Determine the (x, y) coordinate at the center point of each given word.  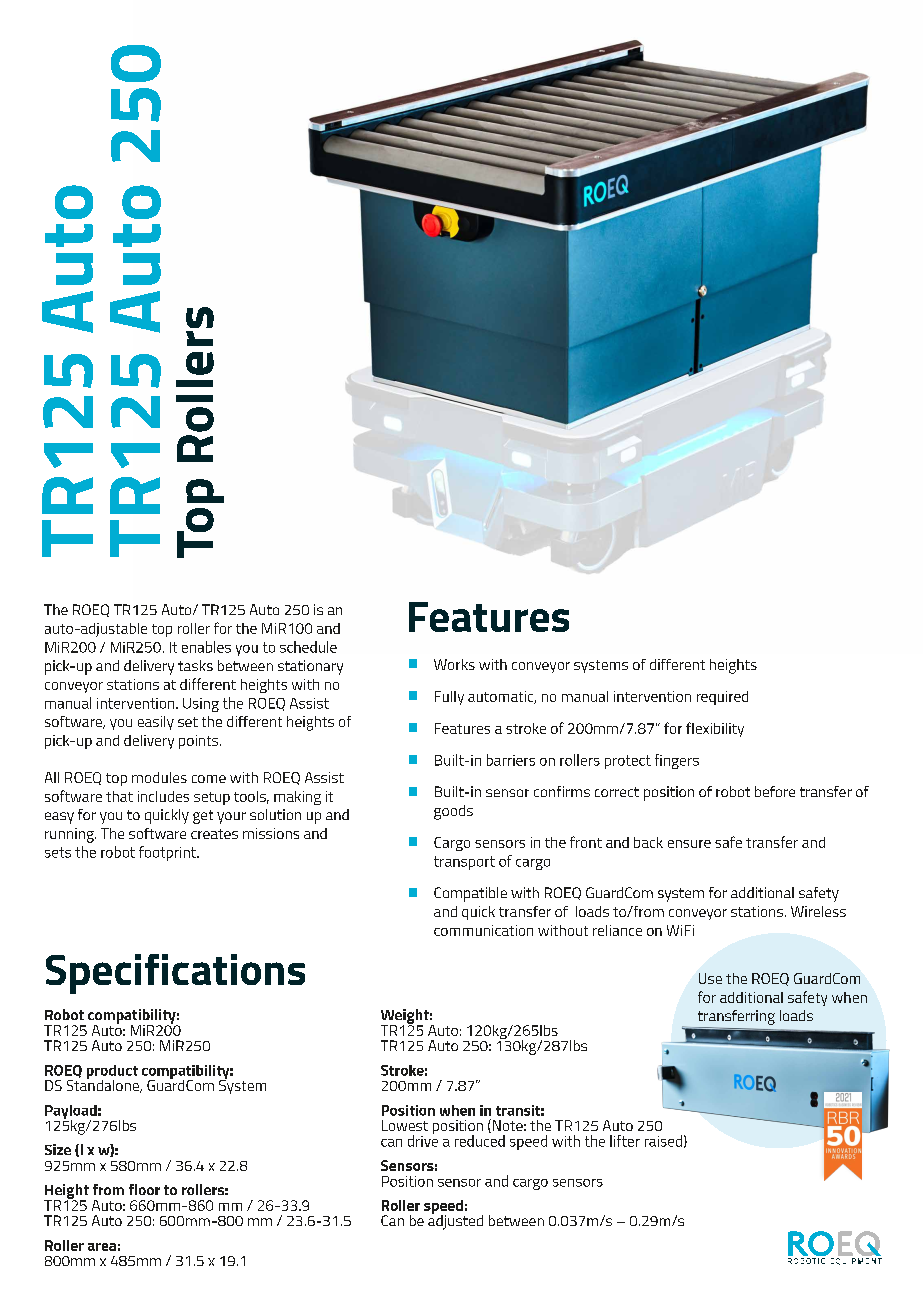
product (112, 1073)
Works (454, 664)
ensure (689, 844)
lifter (625, 1141)
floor (144, 1189)
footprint (168, 853)
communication (483, 930)
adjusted (455, 1221)
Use (710, 978)
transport (464, 863)
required (722, 698)
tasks (195, 665)
